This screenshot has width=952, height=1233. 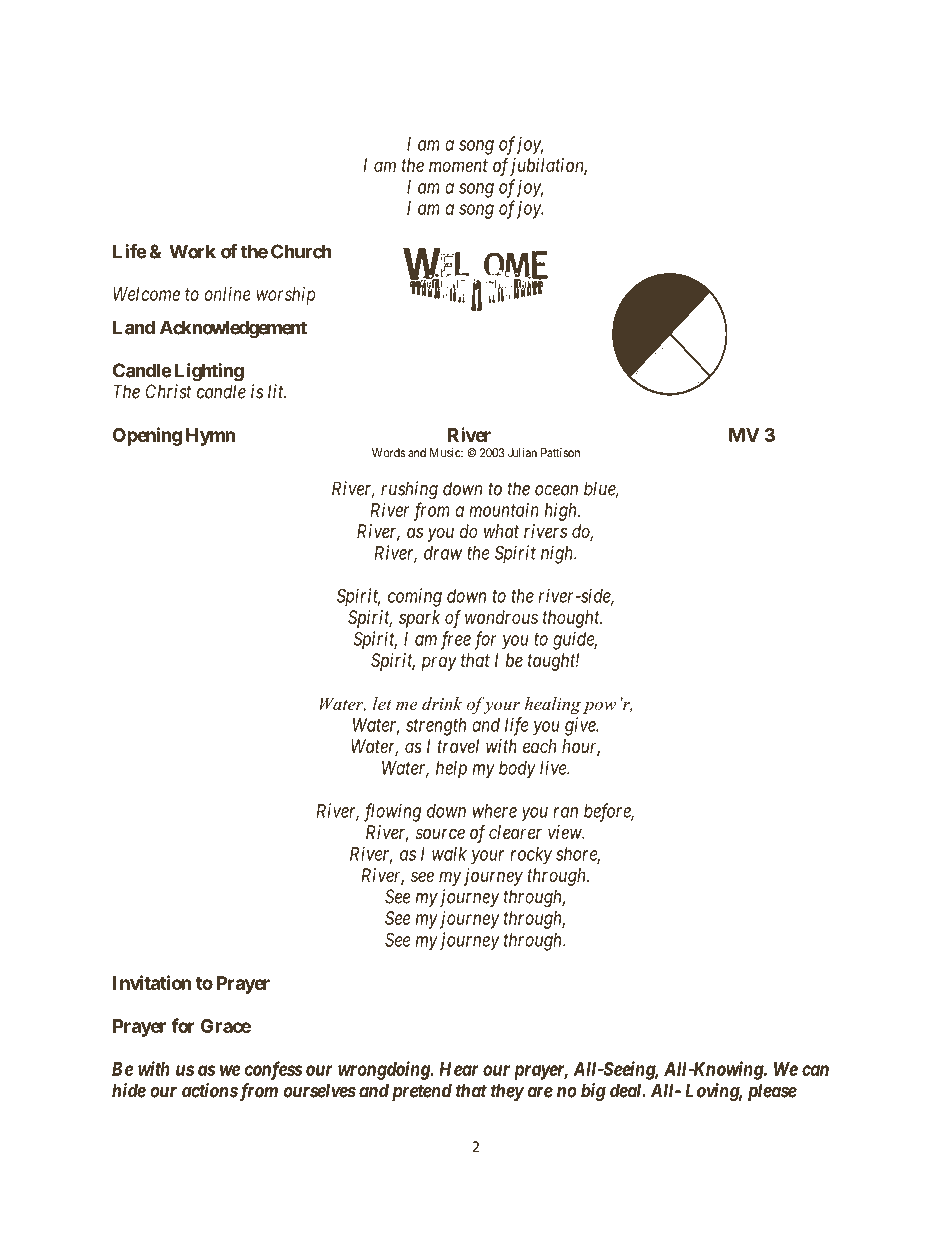 What do you see at coordinates (522, 453) in the screenshot?
I see `Julian` at bounding box center [522, 453].
